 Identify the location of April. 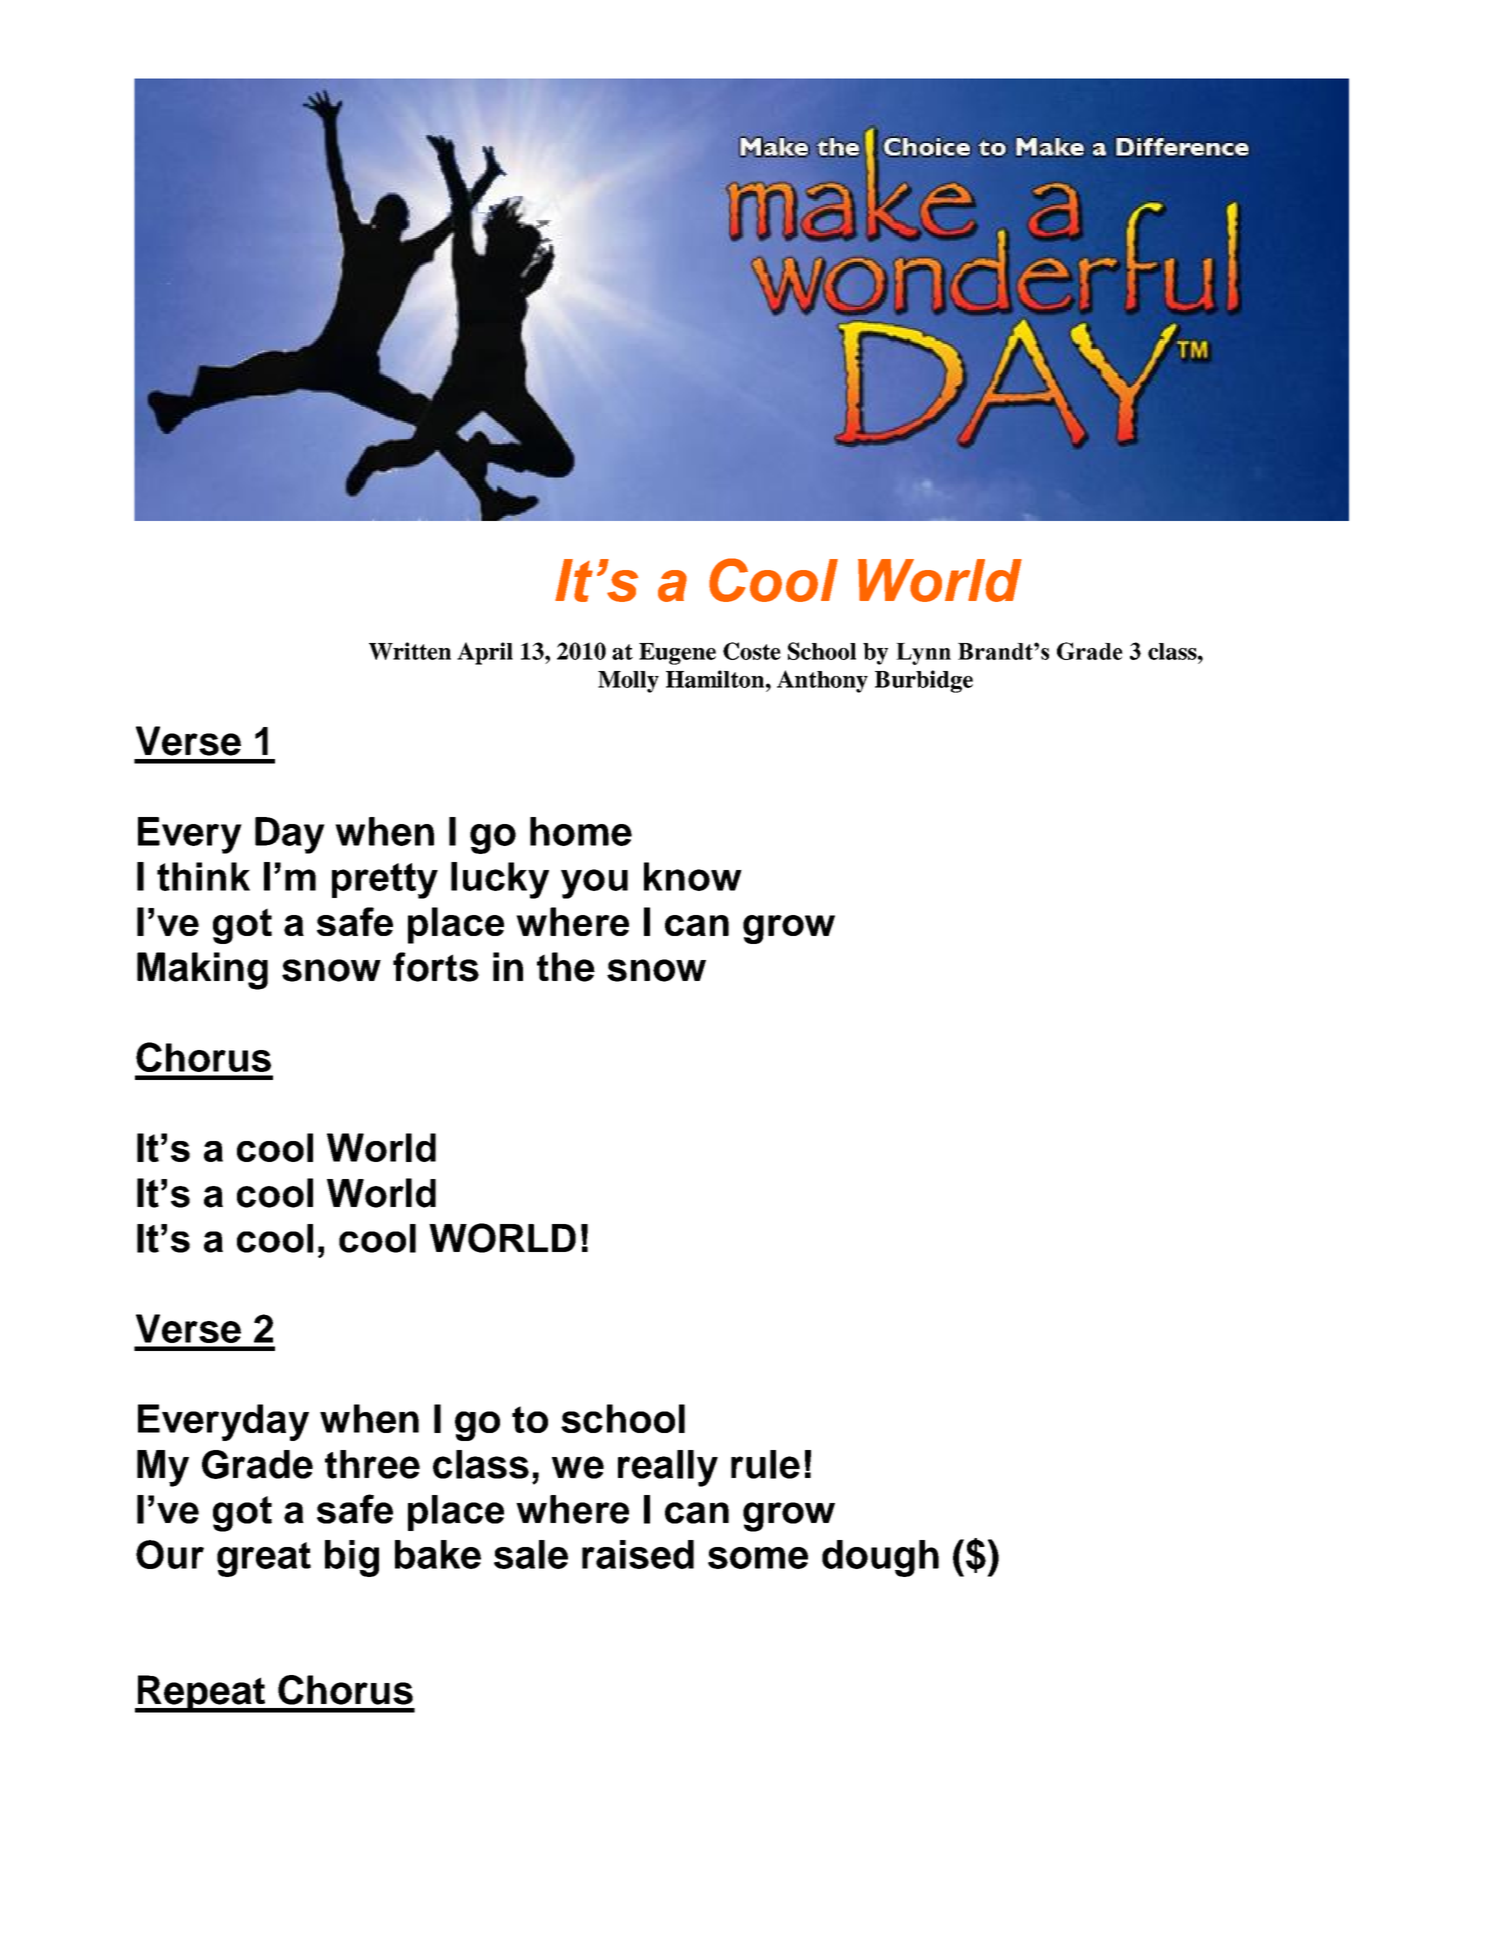
(485, 653).
